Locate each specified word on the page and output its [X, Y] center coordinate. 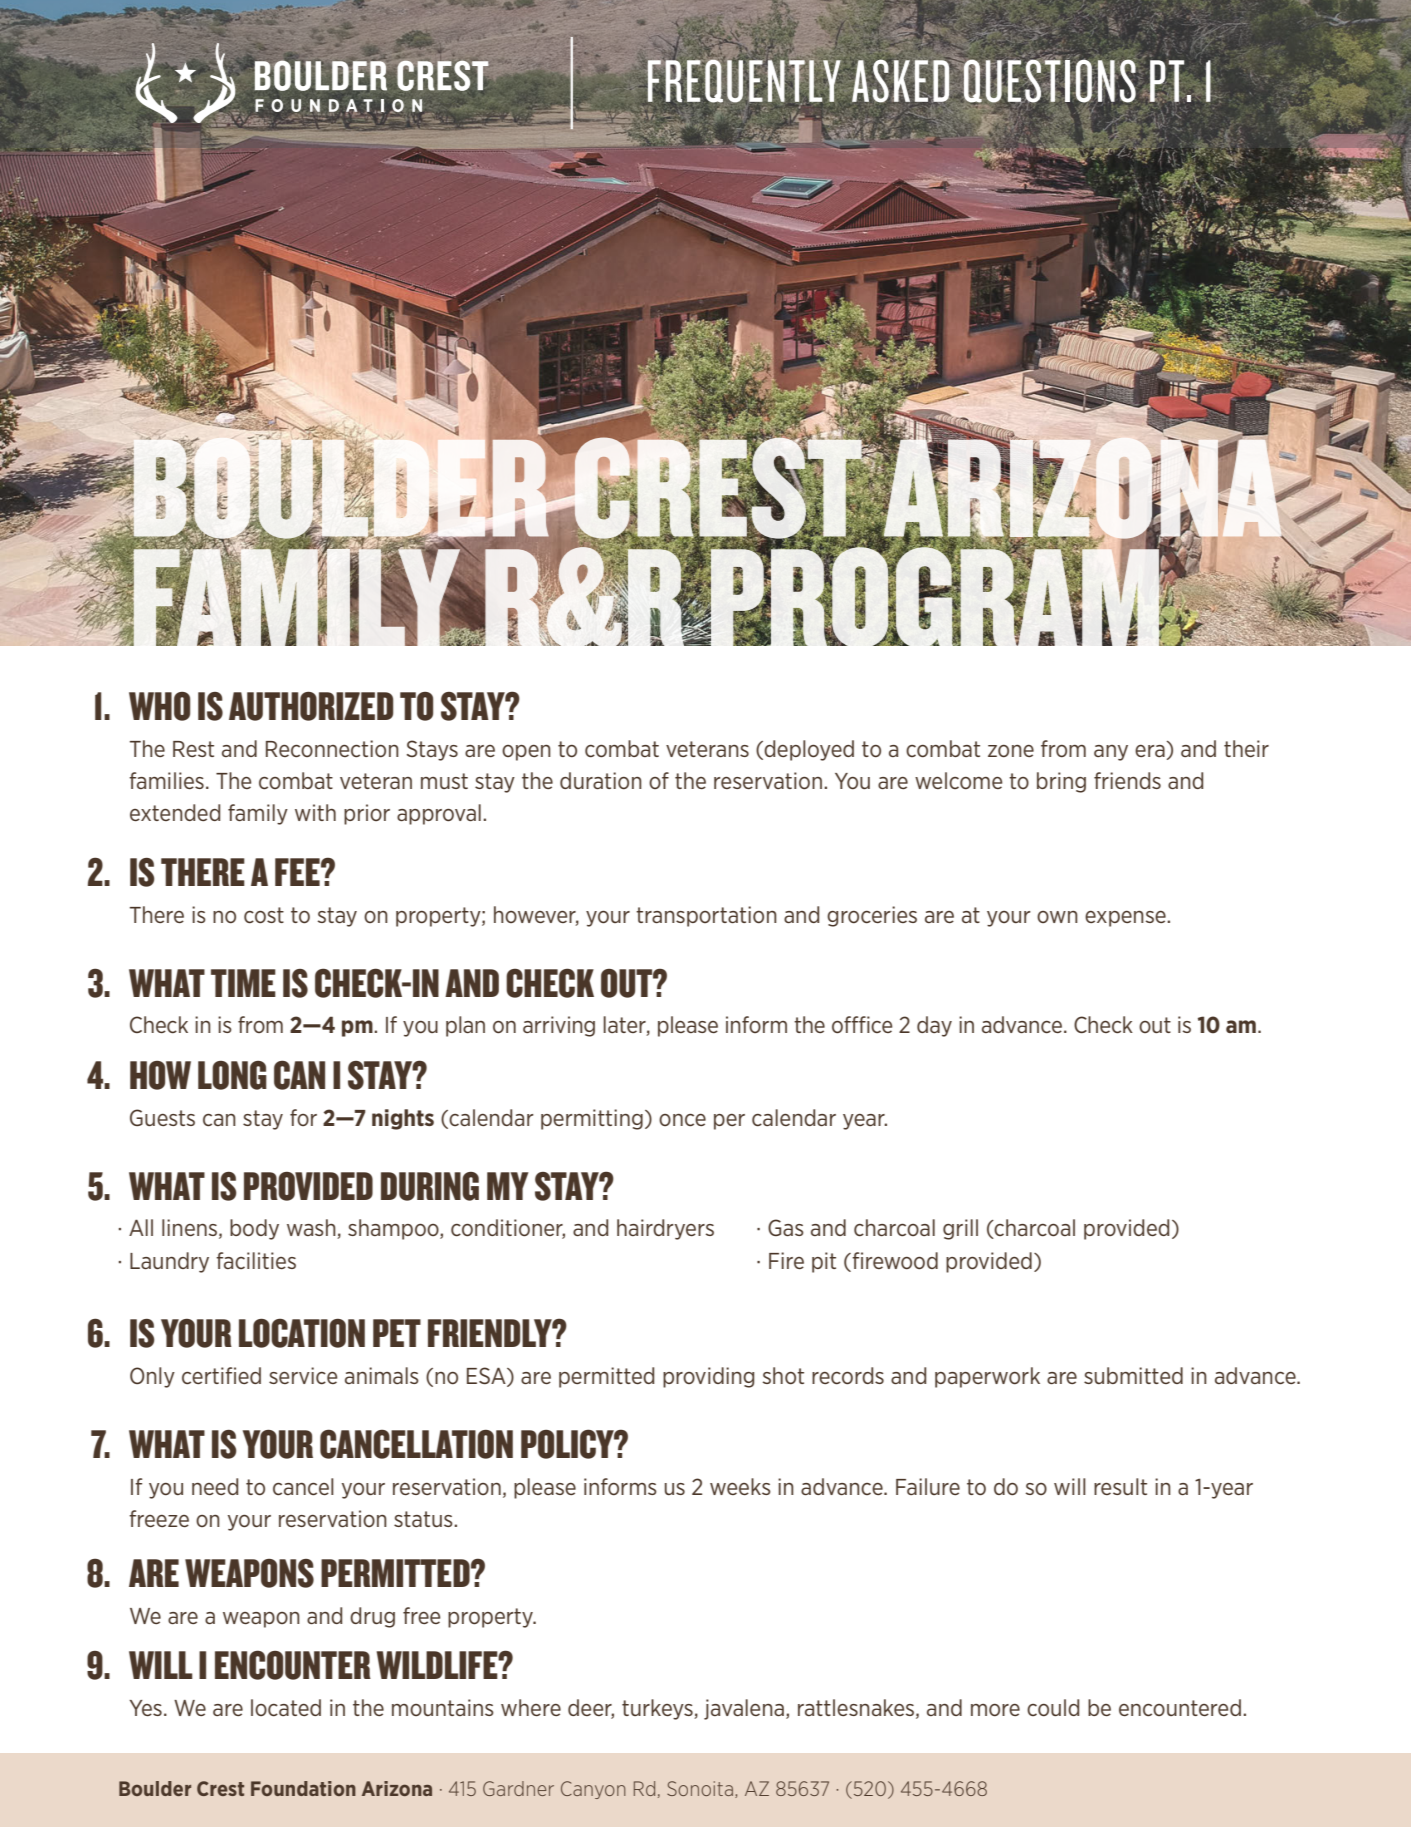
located [286, 1708]
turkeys [658, 1709]
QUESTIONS [1049, 80]
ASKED [902, 81]
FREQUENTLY [744, 81]
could [1053, 1708]
